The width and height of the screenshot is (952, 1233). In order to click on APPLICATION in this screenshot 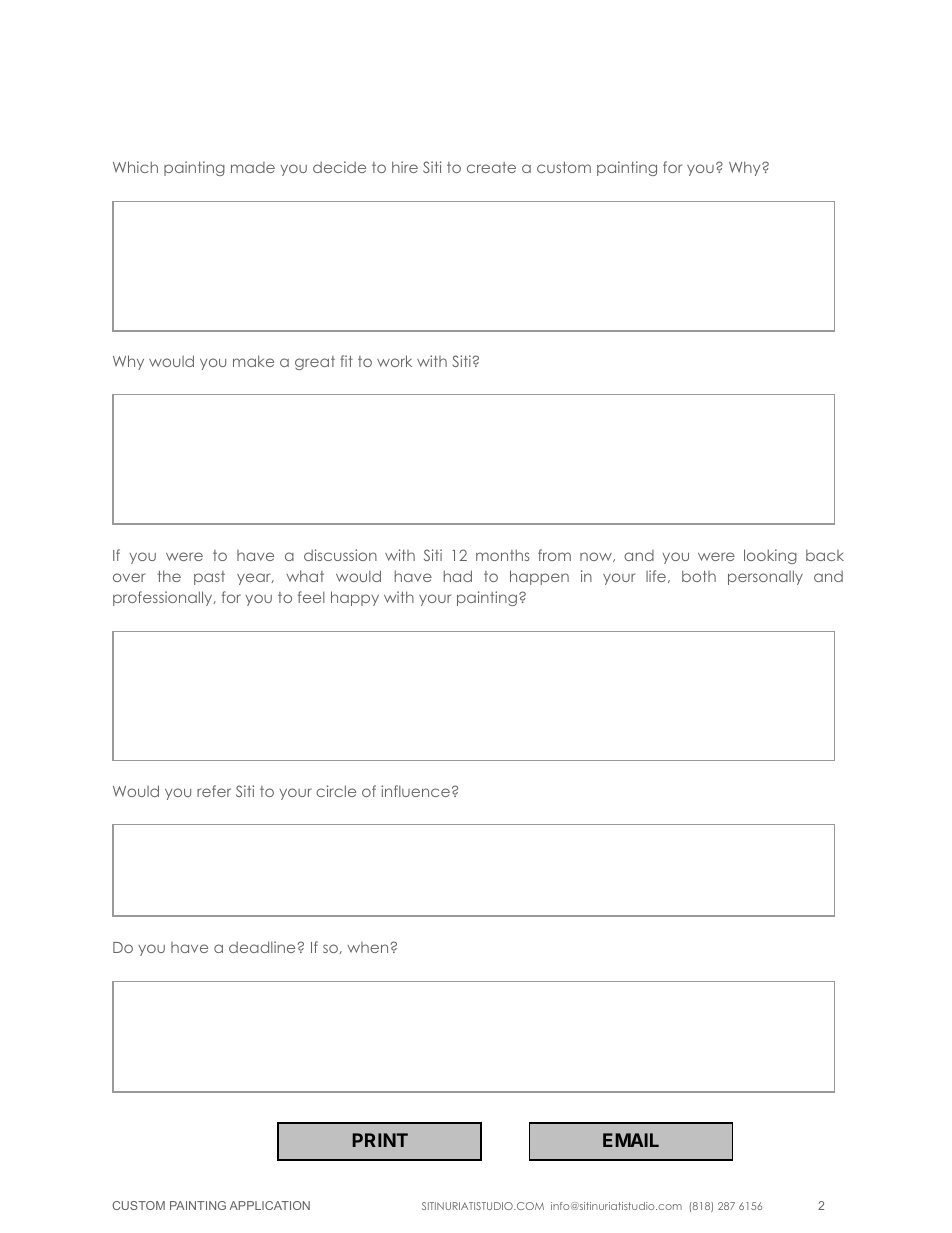, I will do `click(269, 1205)`.
